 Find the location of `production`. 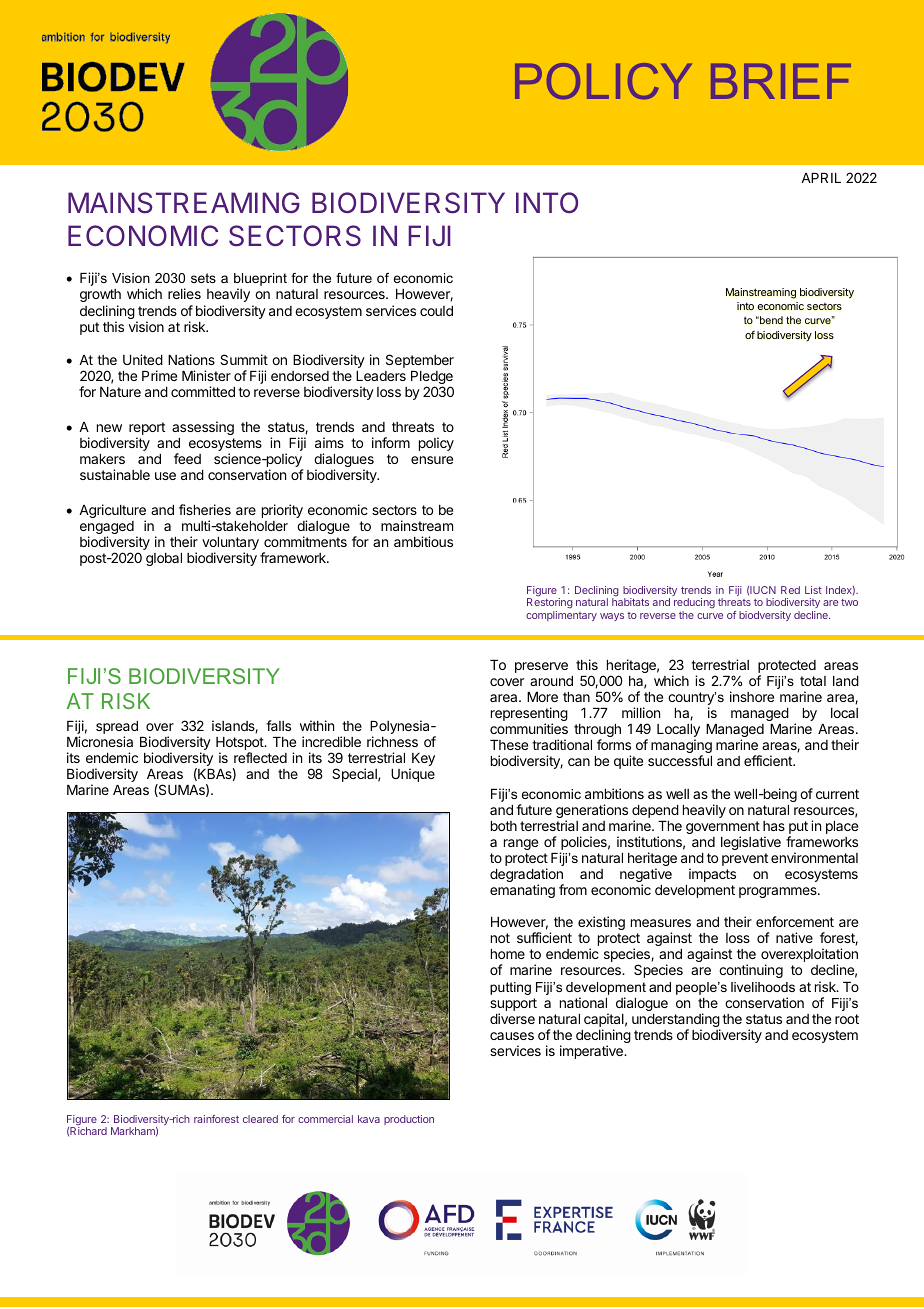

production is located at coordinates (409, 1120).
